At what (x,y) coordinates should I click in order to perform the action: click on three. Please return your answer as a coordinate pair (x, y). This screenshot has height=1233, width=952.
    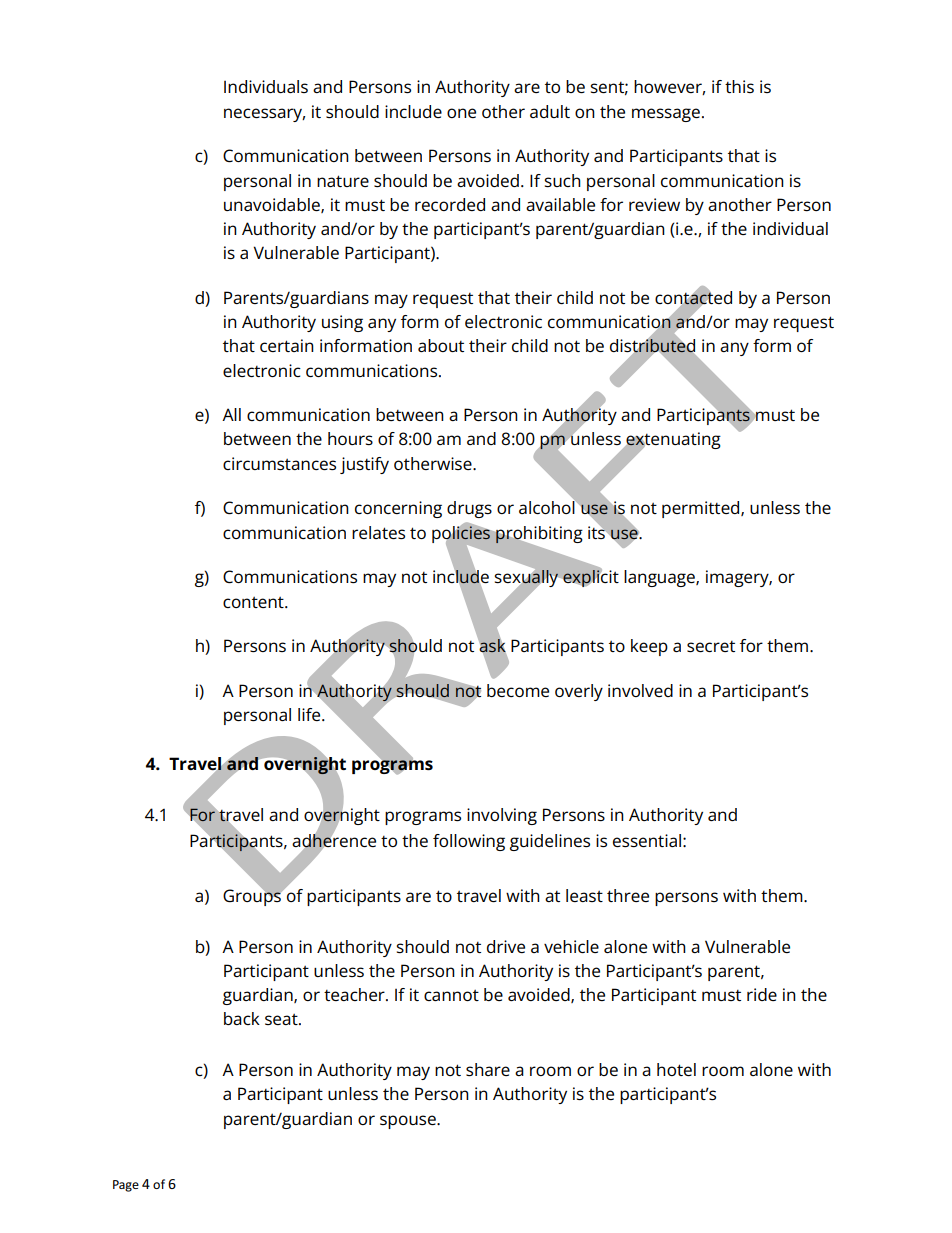
    Looking at the image, I should click on (628, 895).
